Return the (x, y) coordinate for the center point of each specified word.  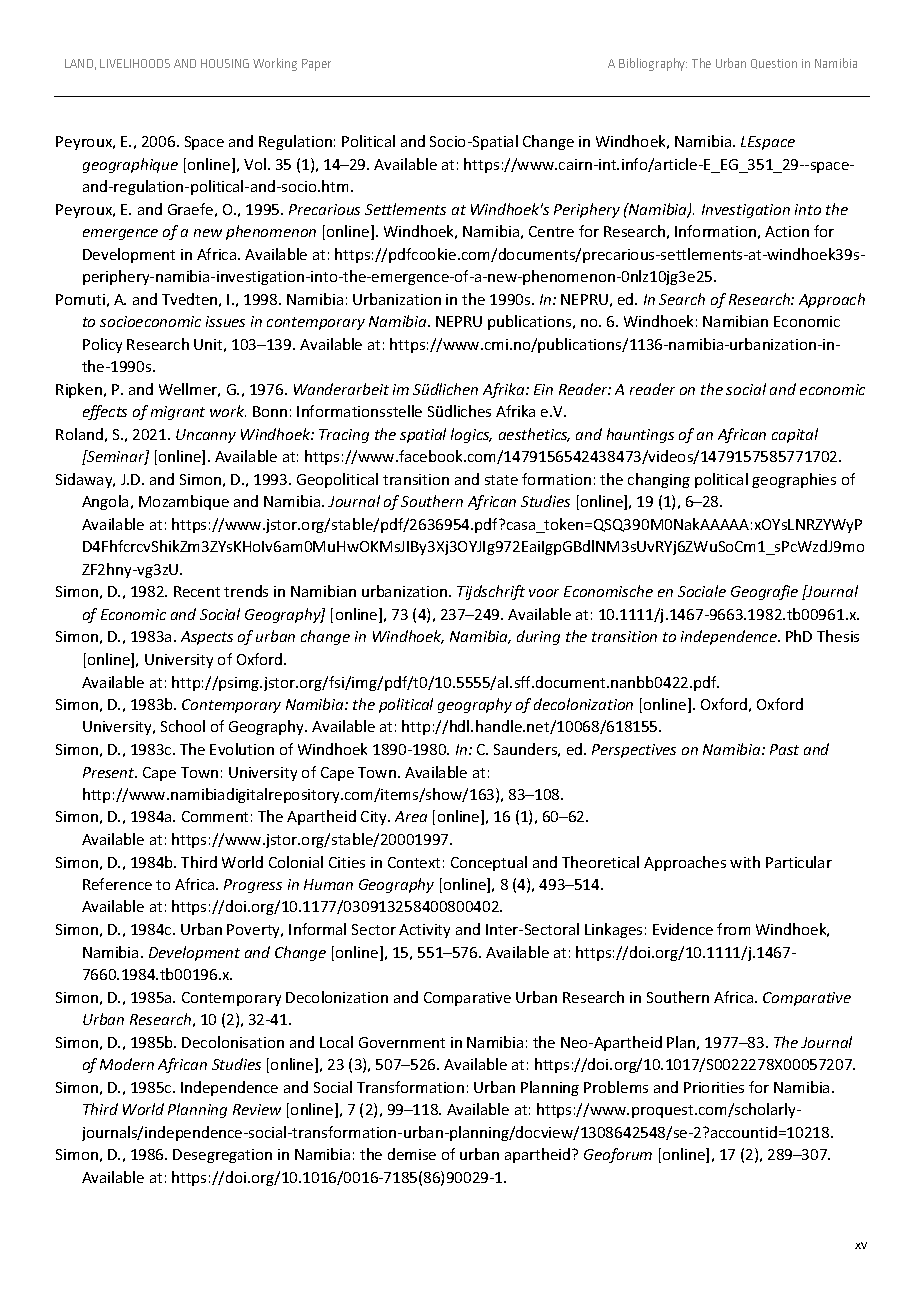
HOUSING (225, 63)
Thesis (838, 636)
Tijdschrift (491, 592)
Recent (197, 591)
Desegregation (222, 1156)
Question (774, 64)
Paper (316, 65)
